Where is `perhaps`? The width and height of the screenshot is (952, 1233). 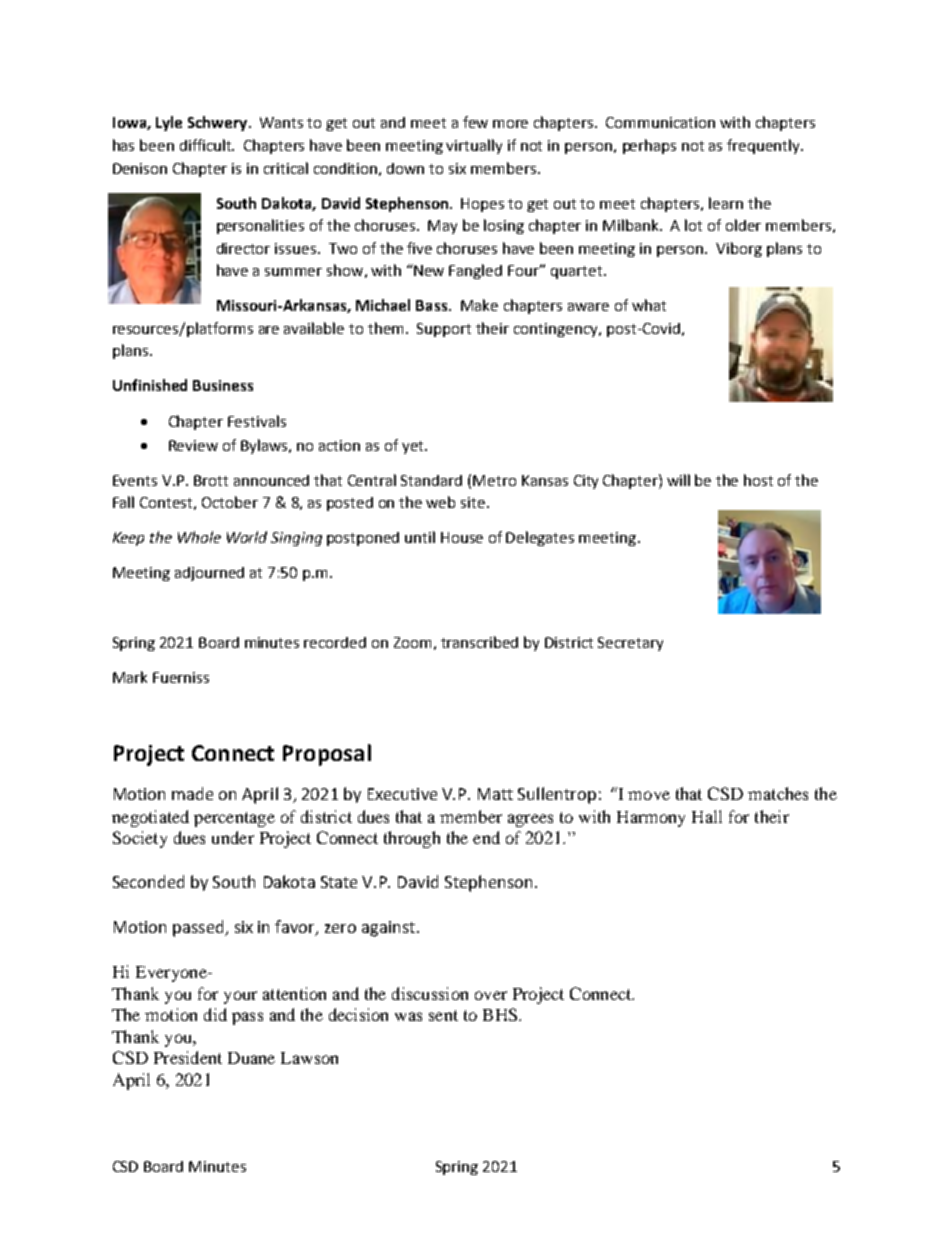 perhaps is located at coordinates (649, 146).
